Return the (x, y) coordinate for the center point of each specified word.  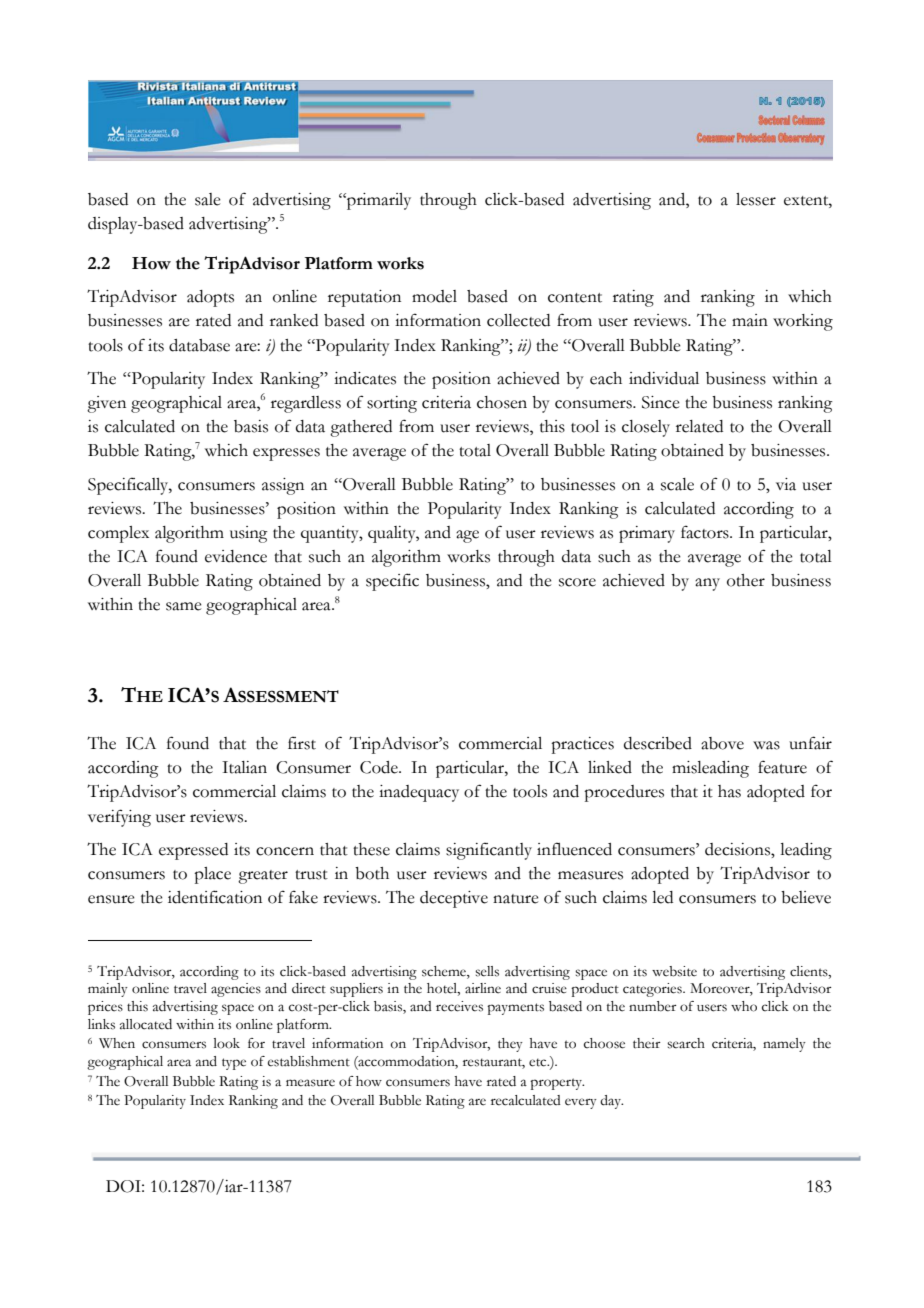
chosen (502, 402)
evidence (236, 556)
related (699, 426)
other (746, 580)
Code (380, 767)
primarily (378, 201)
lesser (756, 199)
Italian (244, 767)
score (577, 582)
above (722, 743)
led (662, 897)
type (234, 1064)
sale (208, 199)
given (106, 404)
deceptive (454, 899)
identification (215, 897)
